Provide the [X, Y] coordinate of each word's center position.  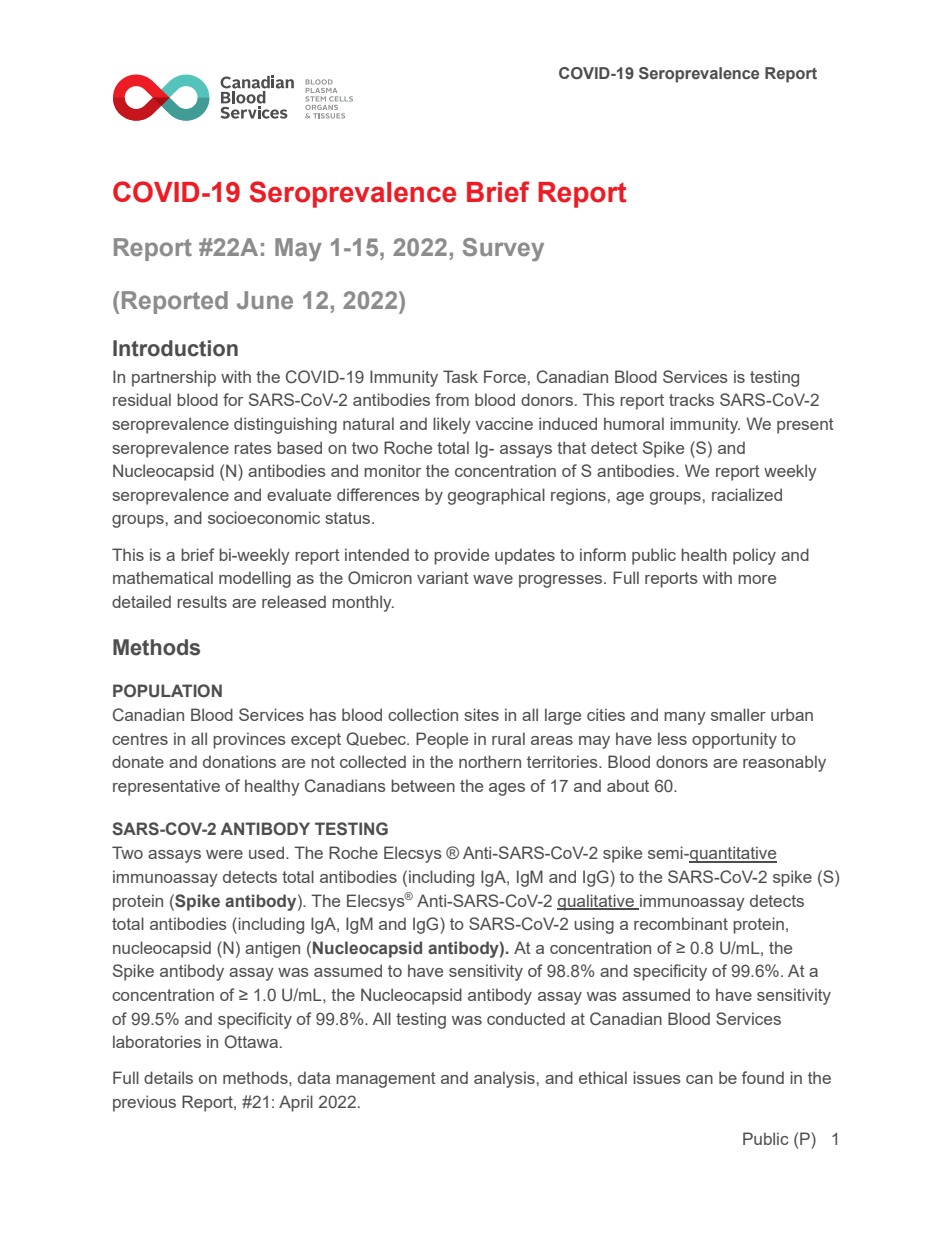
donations [239, 761]
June [265, 300]
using [594, 925]
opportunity [734, 740]
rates [253, 448]
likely [452, 425]
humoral [634, 423]
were [224, 854]
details [168, 1077]
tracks [691, 399]
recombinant [681, 923]
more [757, 579]
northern [490, 761]
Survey [503, 250]
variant [443, 577]
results [202, 601]
